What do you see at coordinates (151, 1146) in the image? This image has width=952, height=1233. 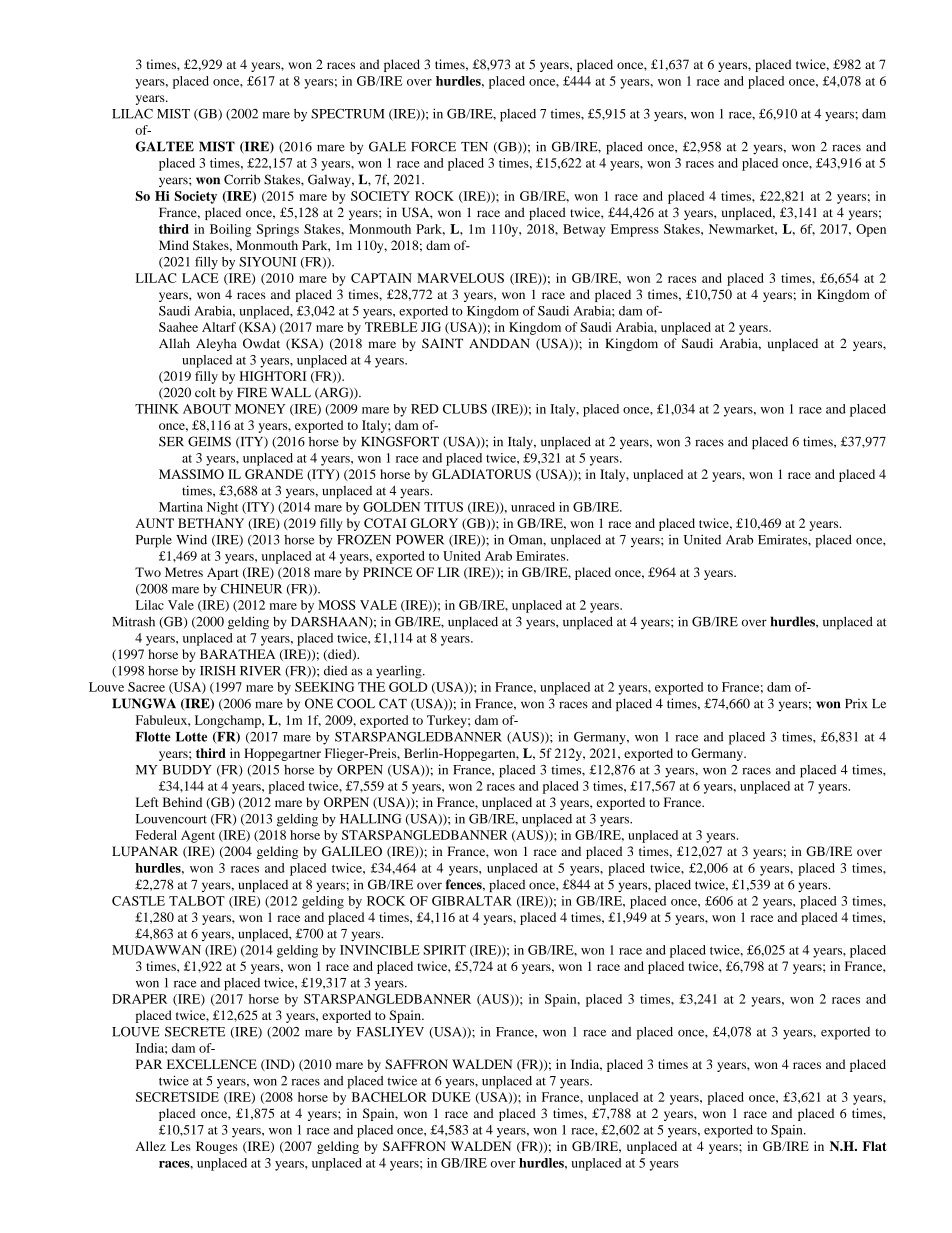 I see `Allez` at bounding box center [151, 1146].
